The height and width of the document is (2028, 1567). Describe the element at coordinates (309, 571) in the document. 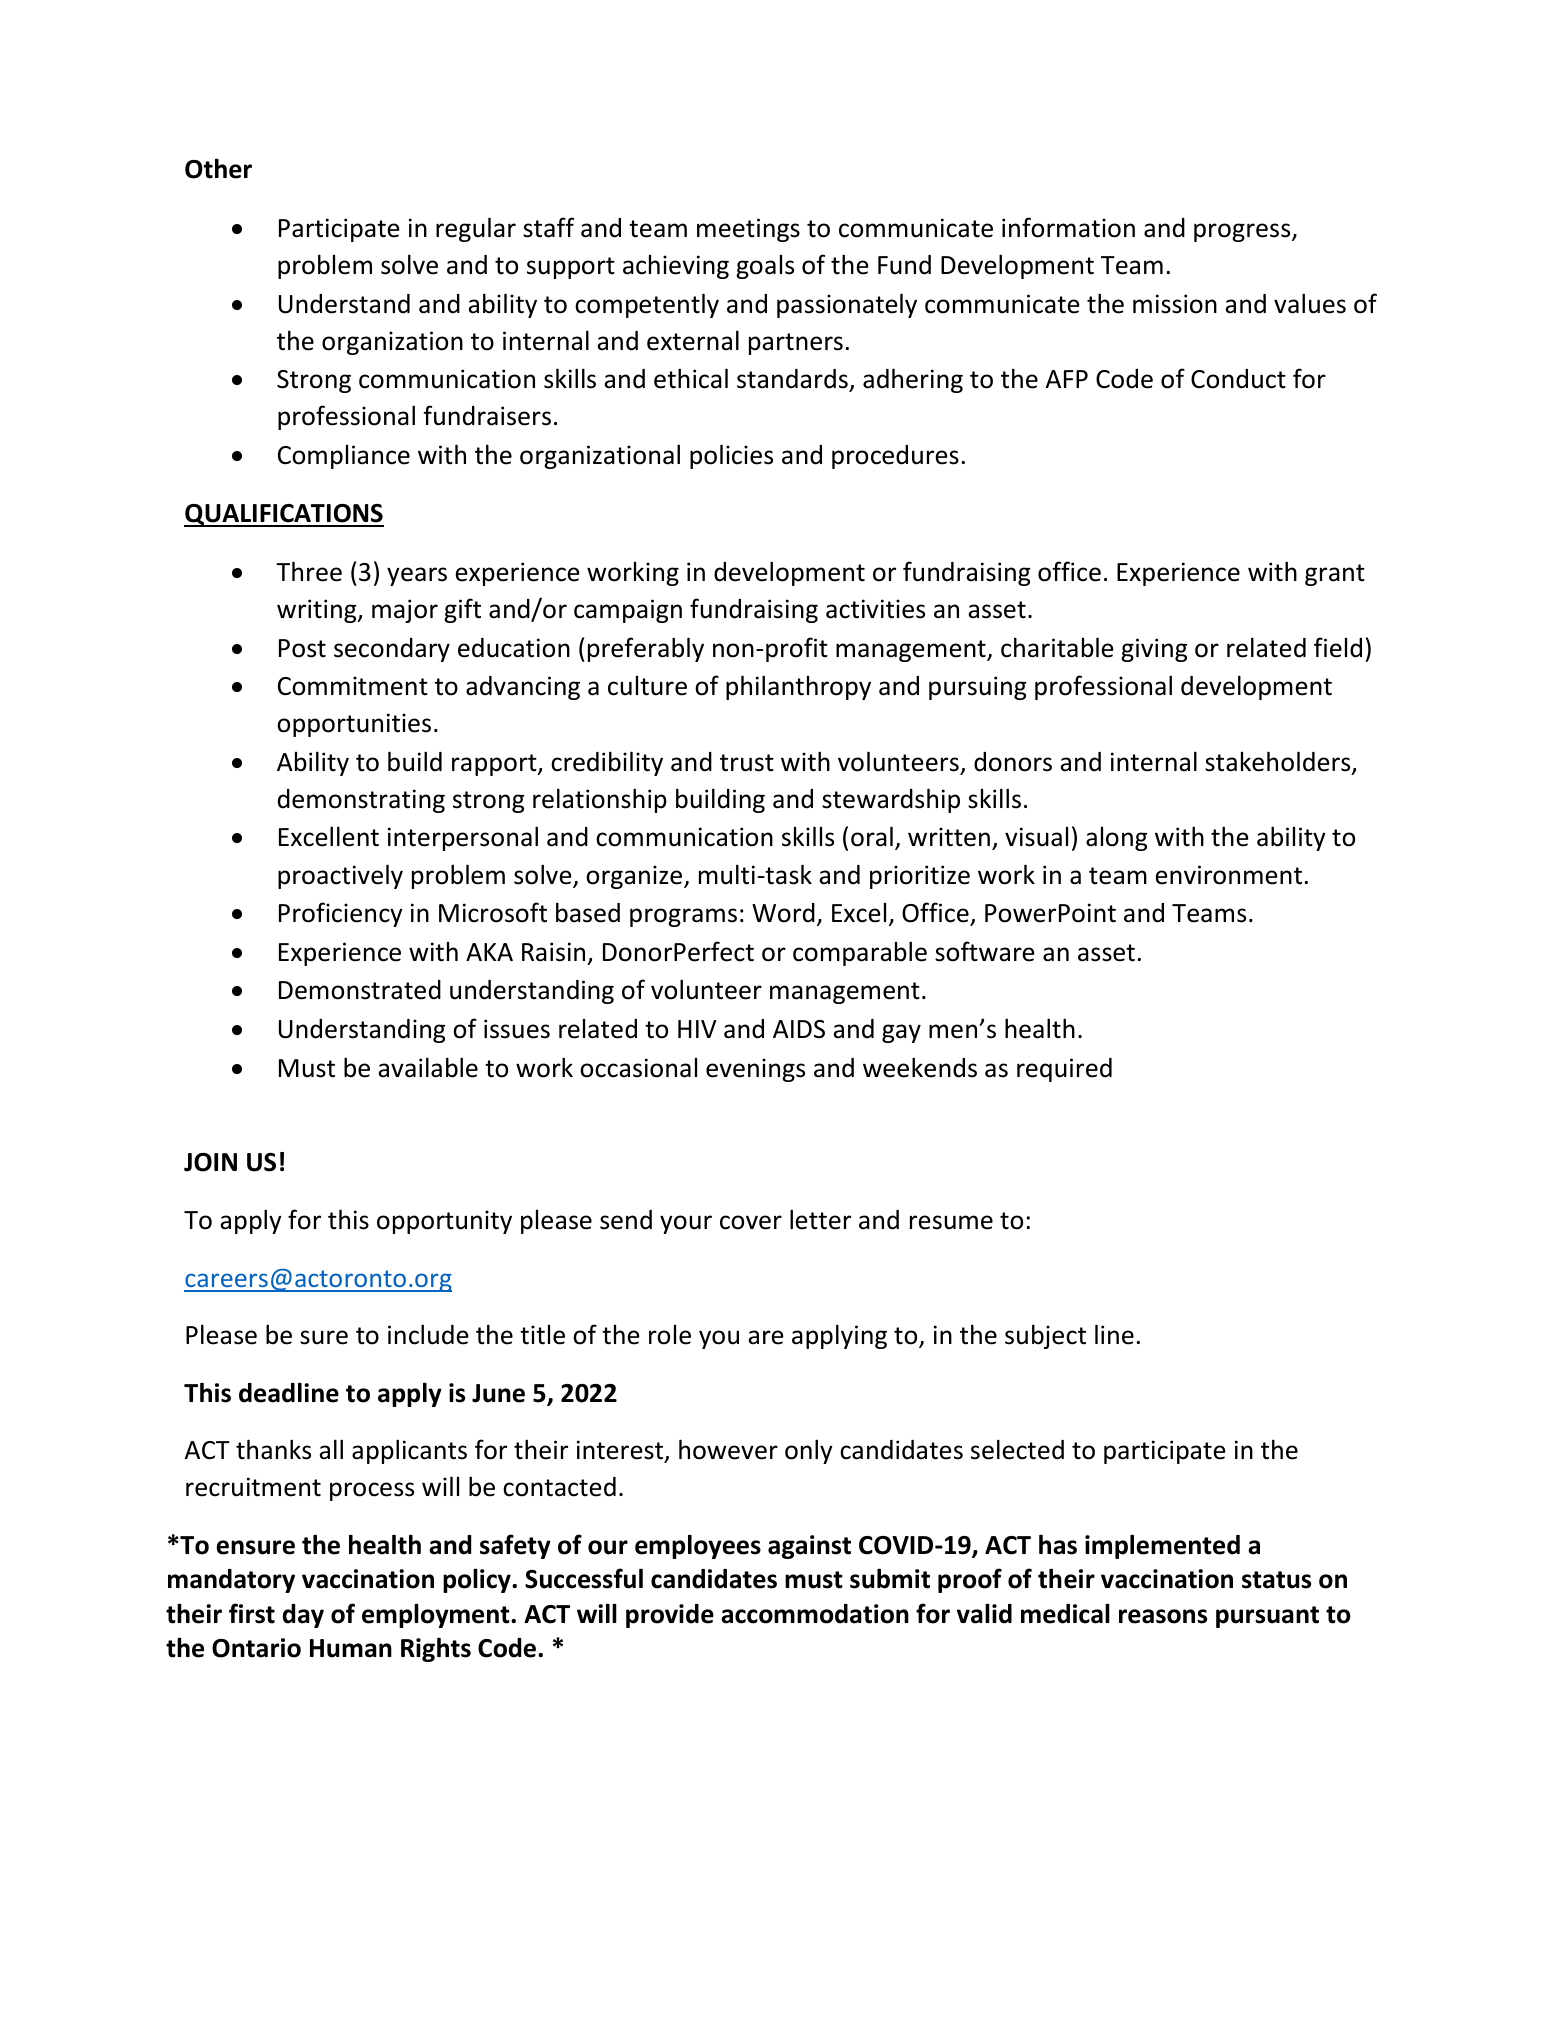

I see `Three` at that location.
